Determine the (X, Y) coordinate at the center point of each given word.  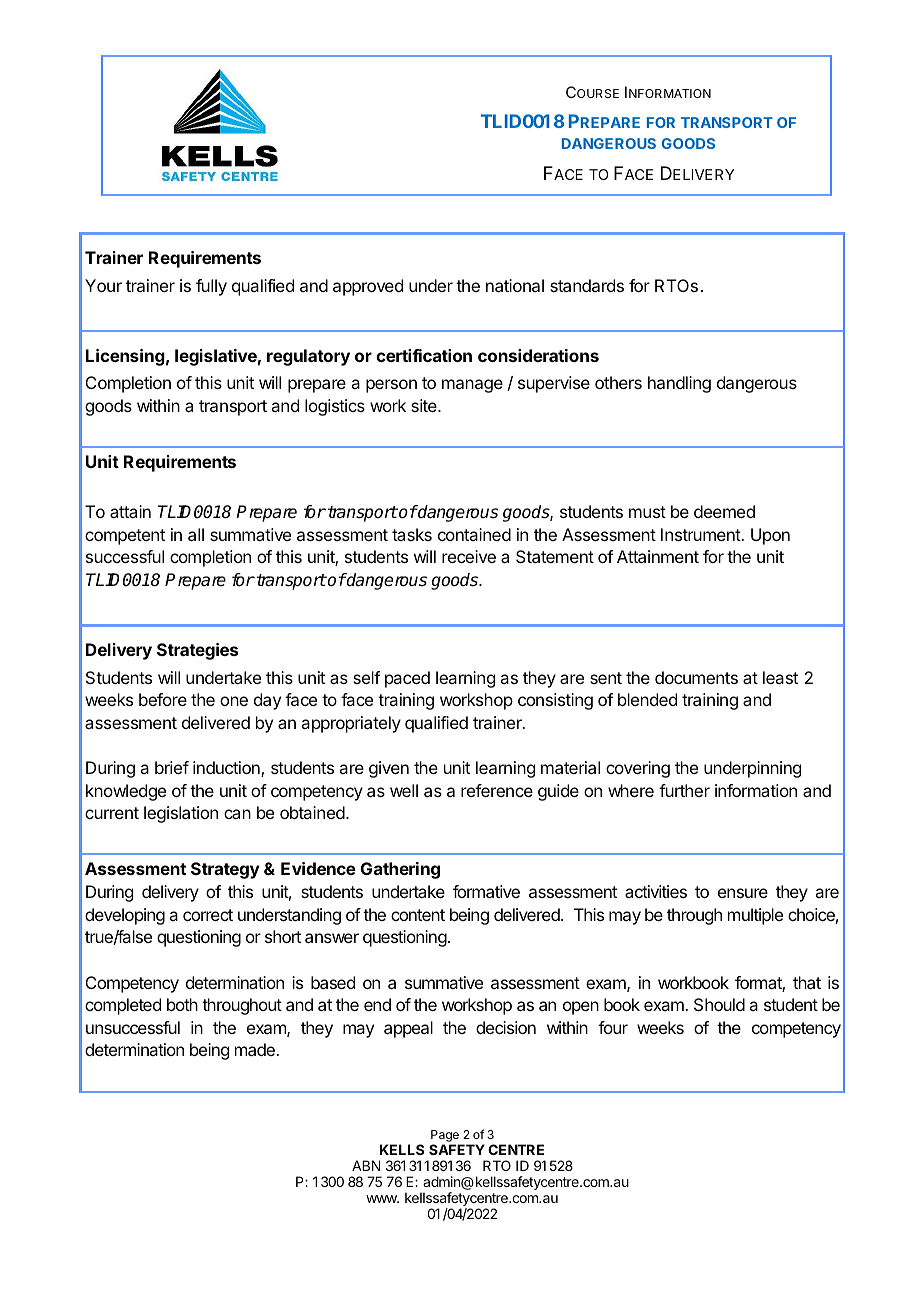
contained (474, 534)
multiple (755, 916)
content (418, 915)
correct (208, 915)
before (163, 699)
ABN (366, 1165)
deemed (724, 511)
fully (211, 287)
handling (679, 384)
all (196, 534)
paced (407, 679)
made (256, 1049)
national (515, 285)
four (613, 1027)
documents (696, 677)
